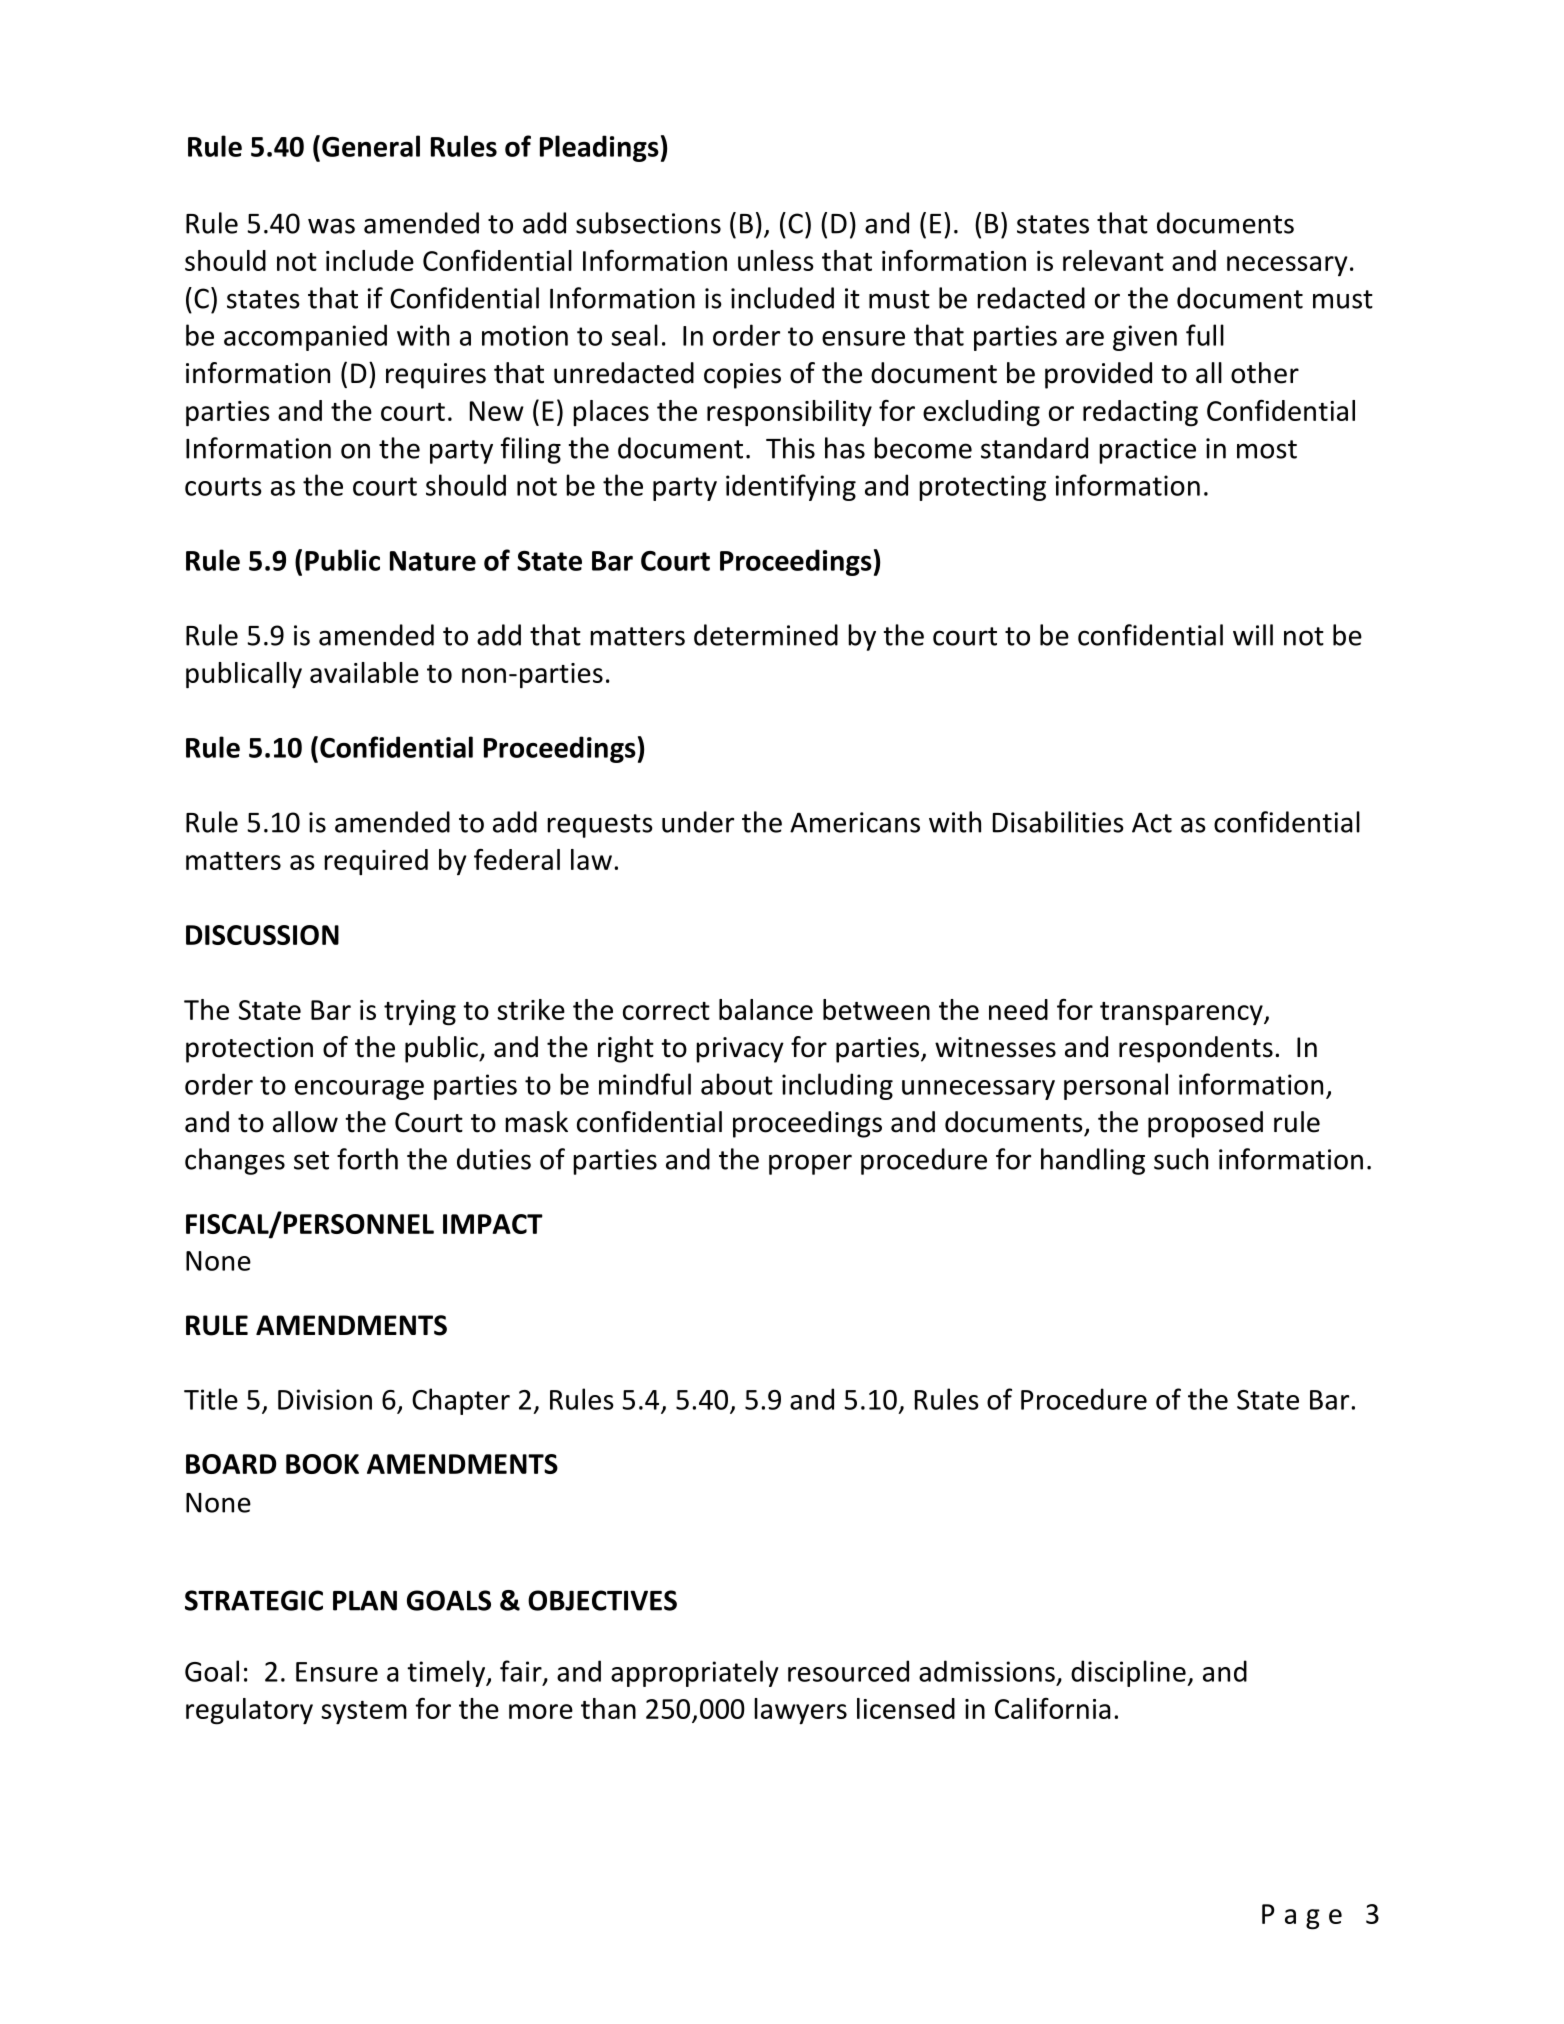  I want to click on determined, so click(766, 635).
